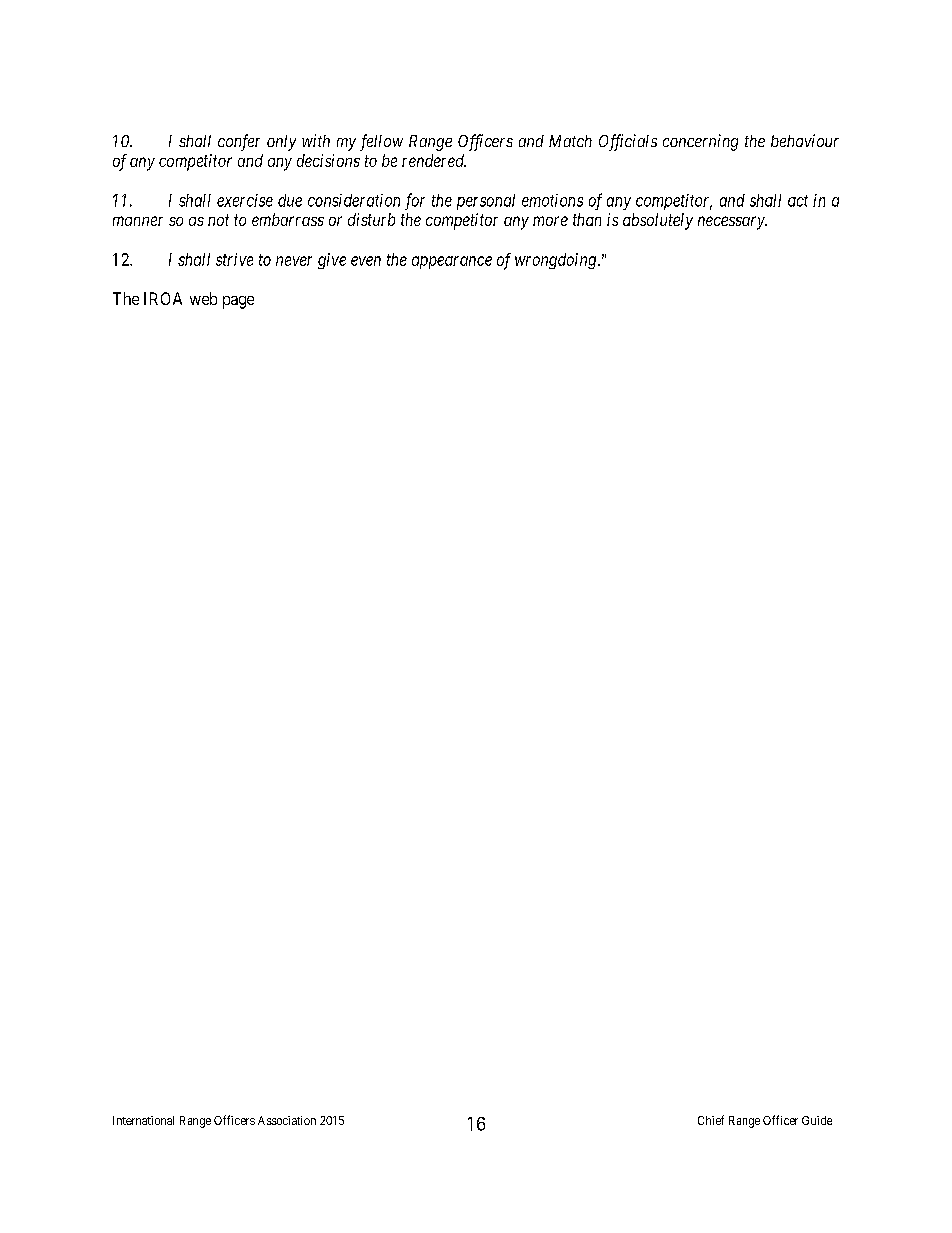  Describe the element at coordinates (658, 221) in the screenshot. I see `absolutely` at that location.
